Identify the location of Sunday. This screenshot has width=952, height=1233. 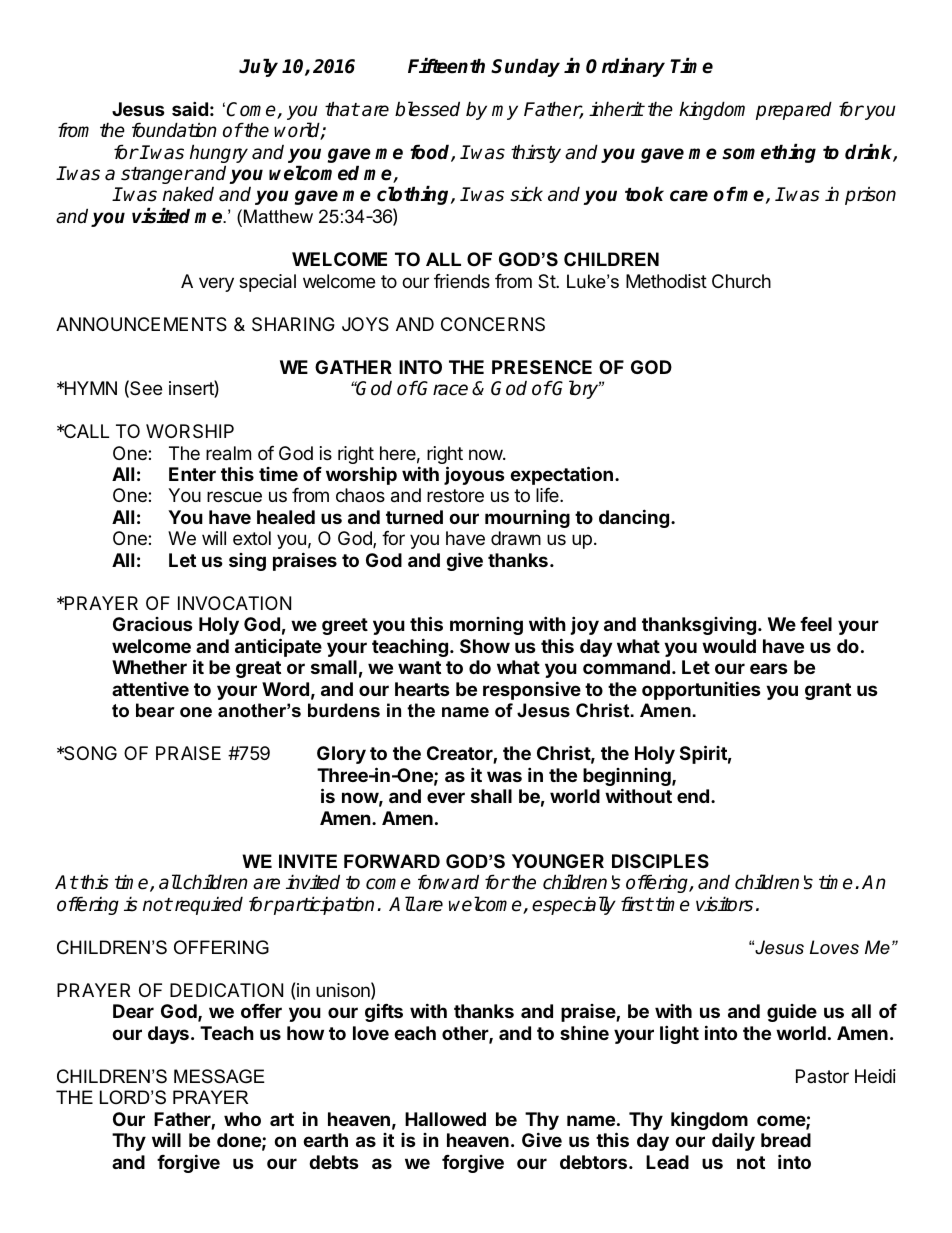
(525, 67).
